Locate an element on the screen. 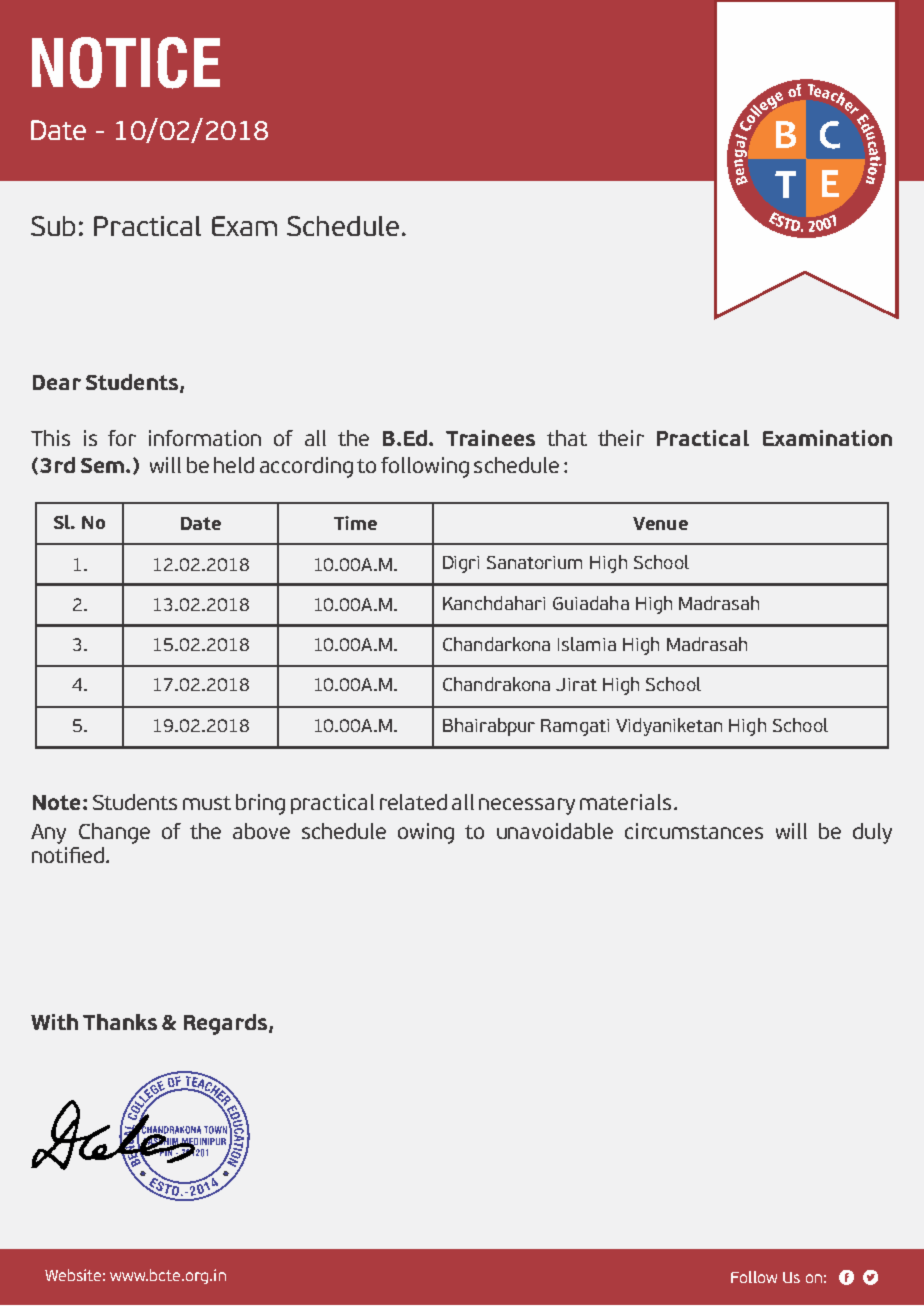  Thanks is located at coordinates (120, 1022).
